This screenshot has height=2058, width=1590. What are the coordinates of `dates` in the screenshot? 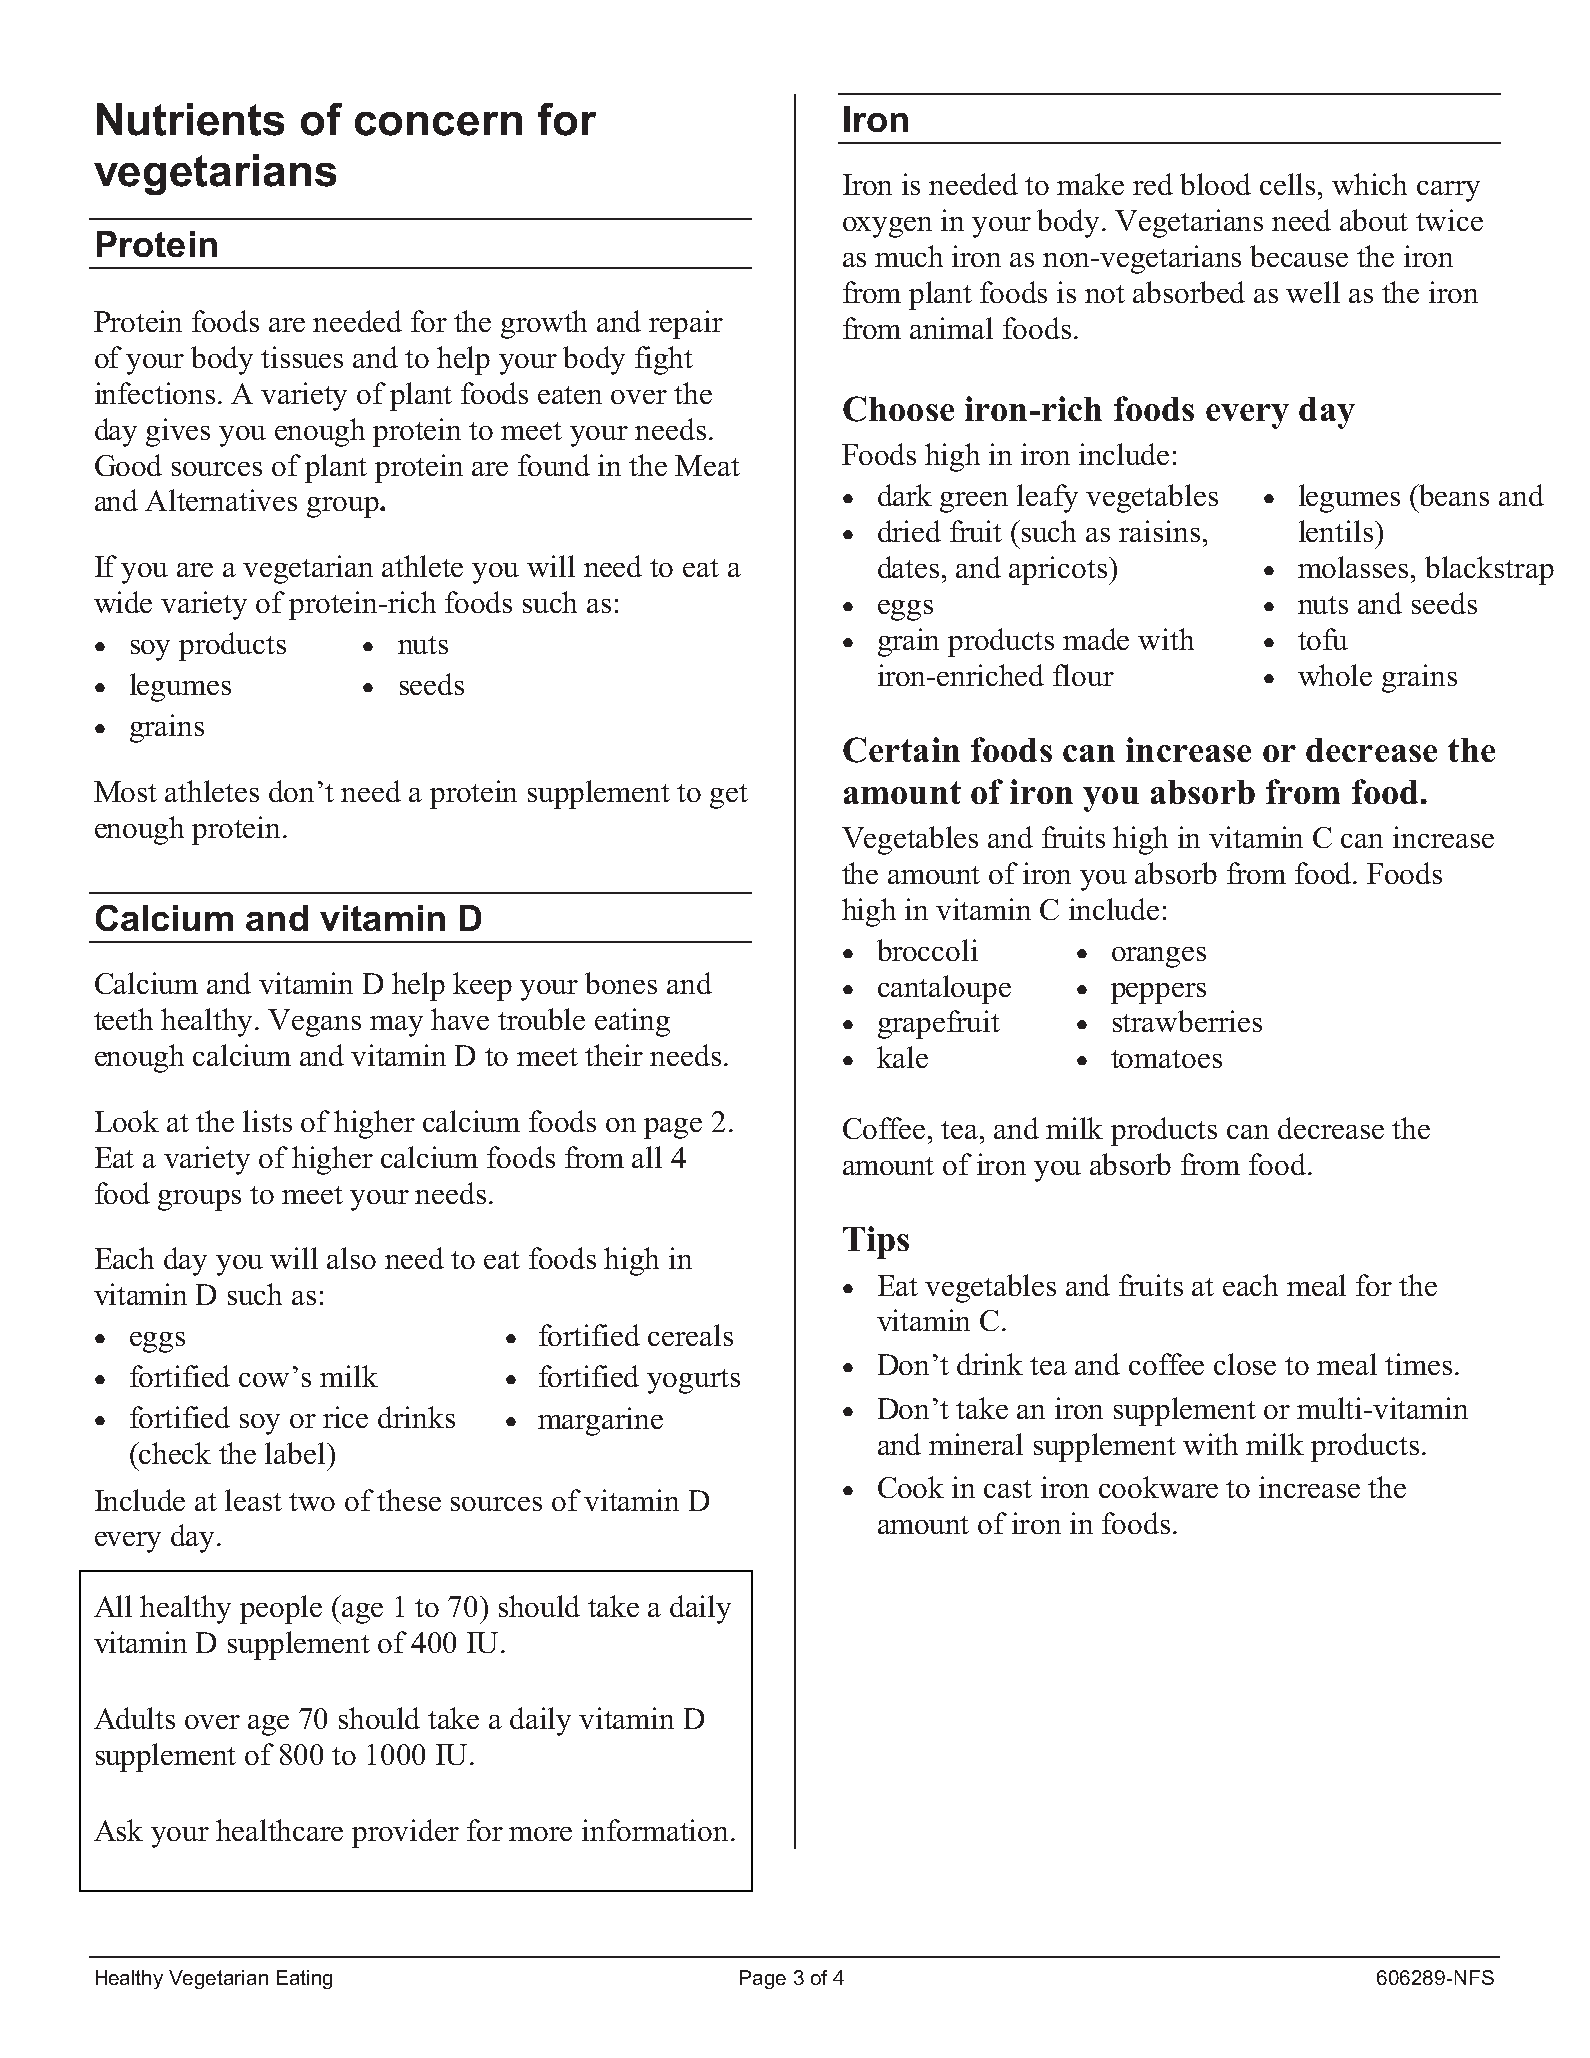 It's located at (908, 567).
